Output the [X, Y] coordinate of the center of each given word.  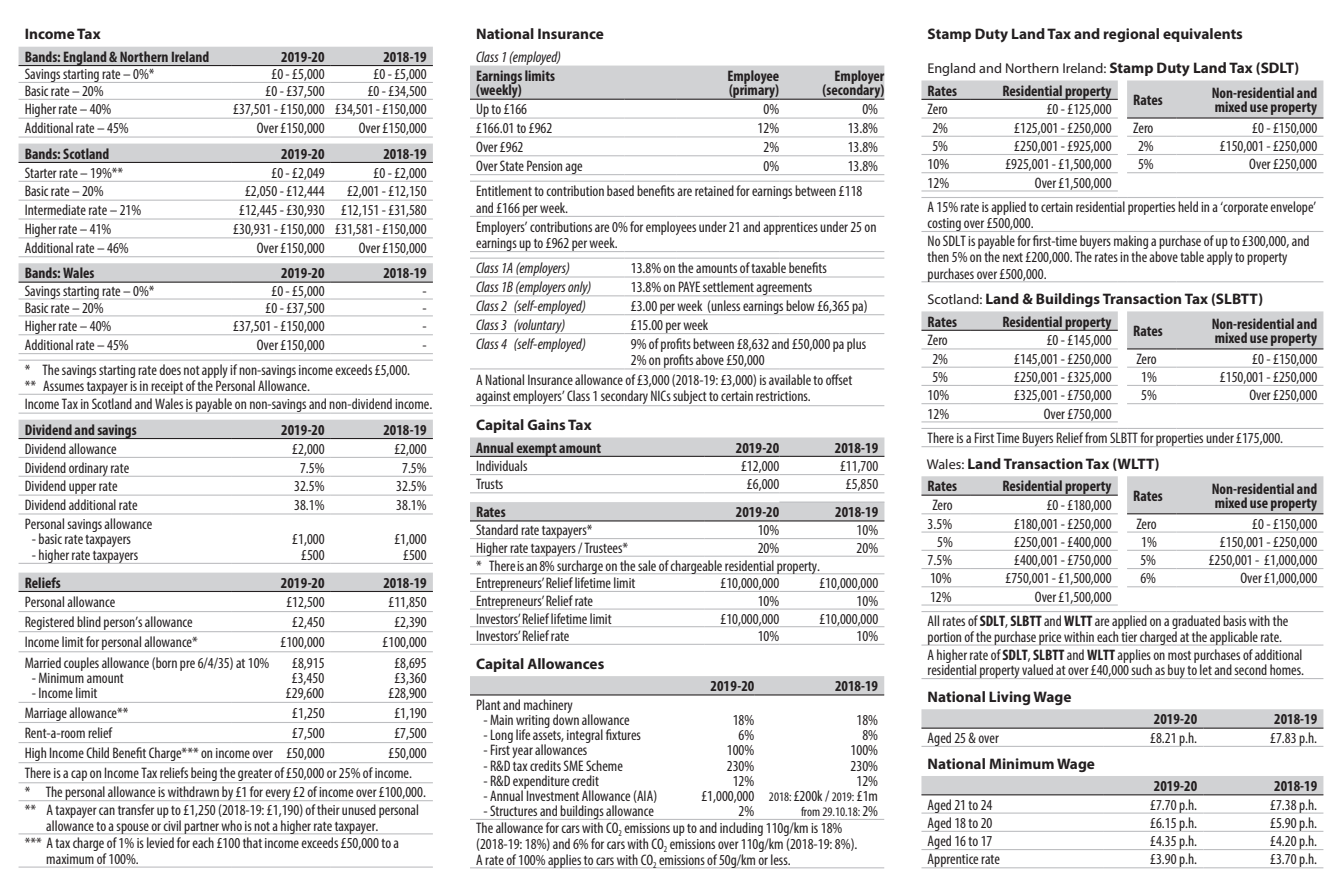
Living [1009, 698]
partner [201, 828]
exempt [537, 450]
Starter [41, 172]
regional [1131, 35]
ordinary [88, 469]
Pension [544, 165]
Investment [551, 794]
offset [839, 379]
